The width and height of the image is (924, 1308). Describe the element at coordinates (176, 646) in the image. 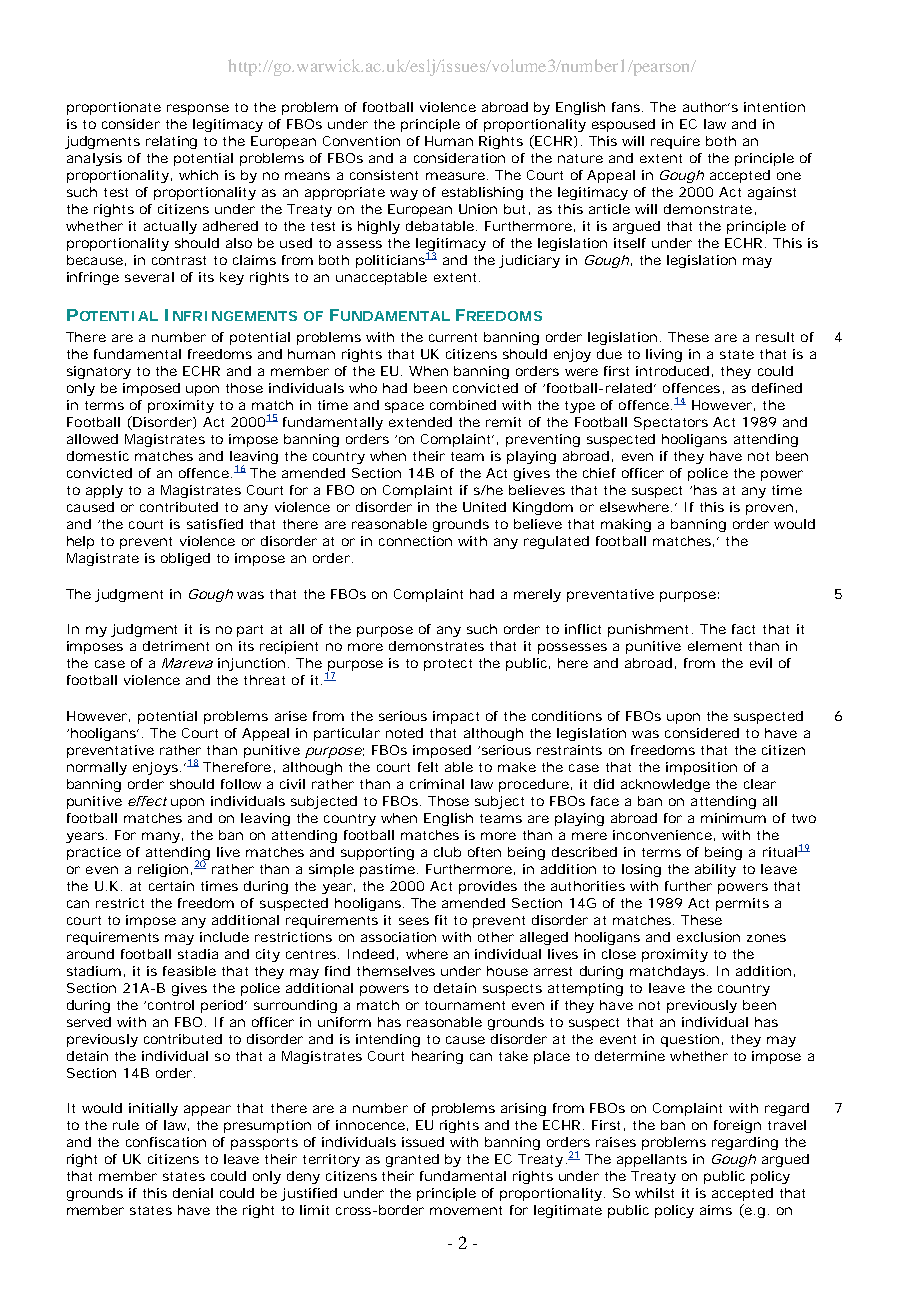

I see `detriment` at that location.
